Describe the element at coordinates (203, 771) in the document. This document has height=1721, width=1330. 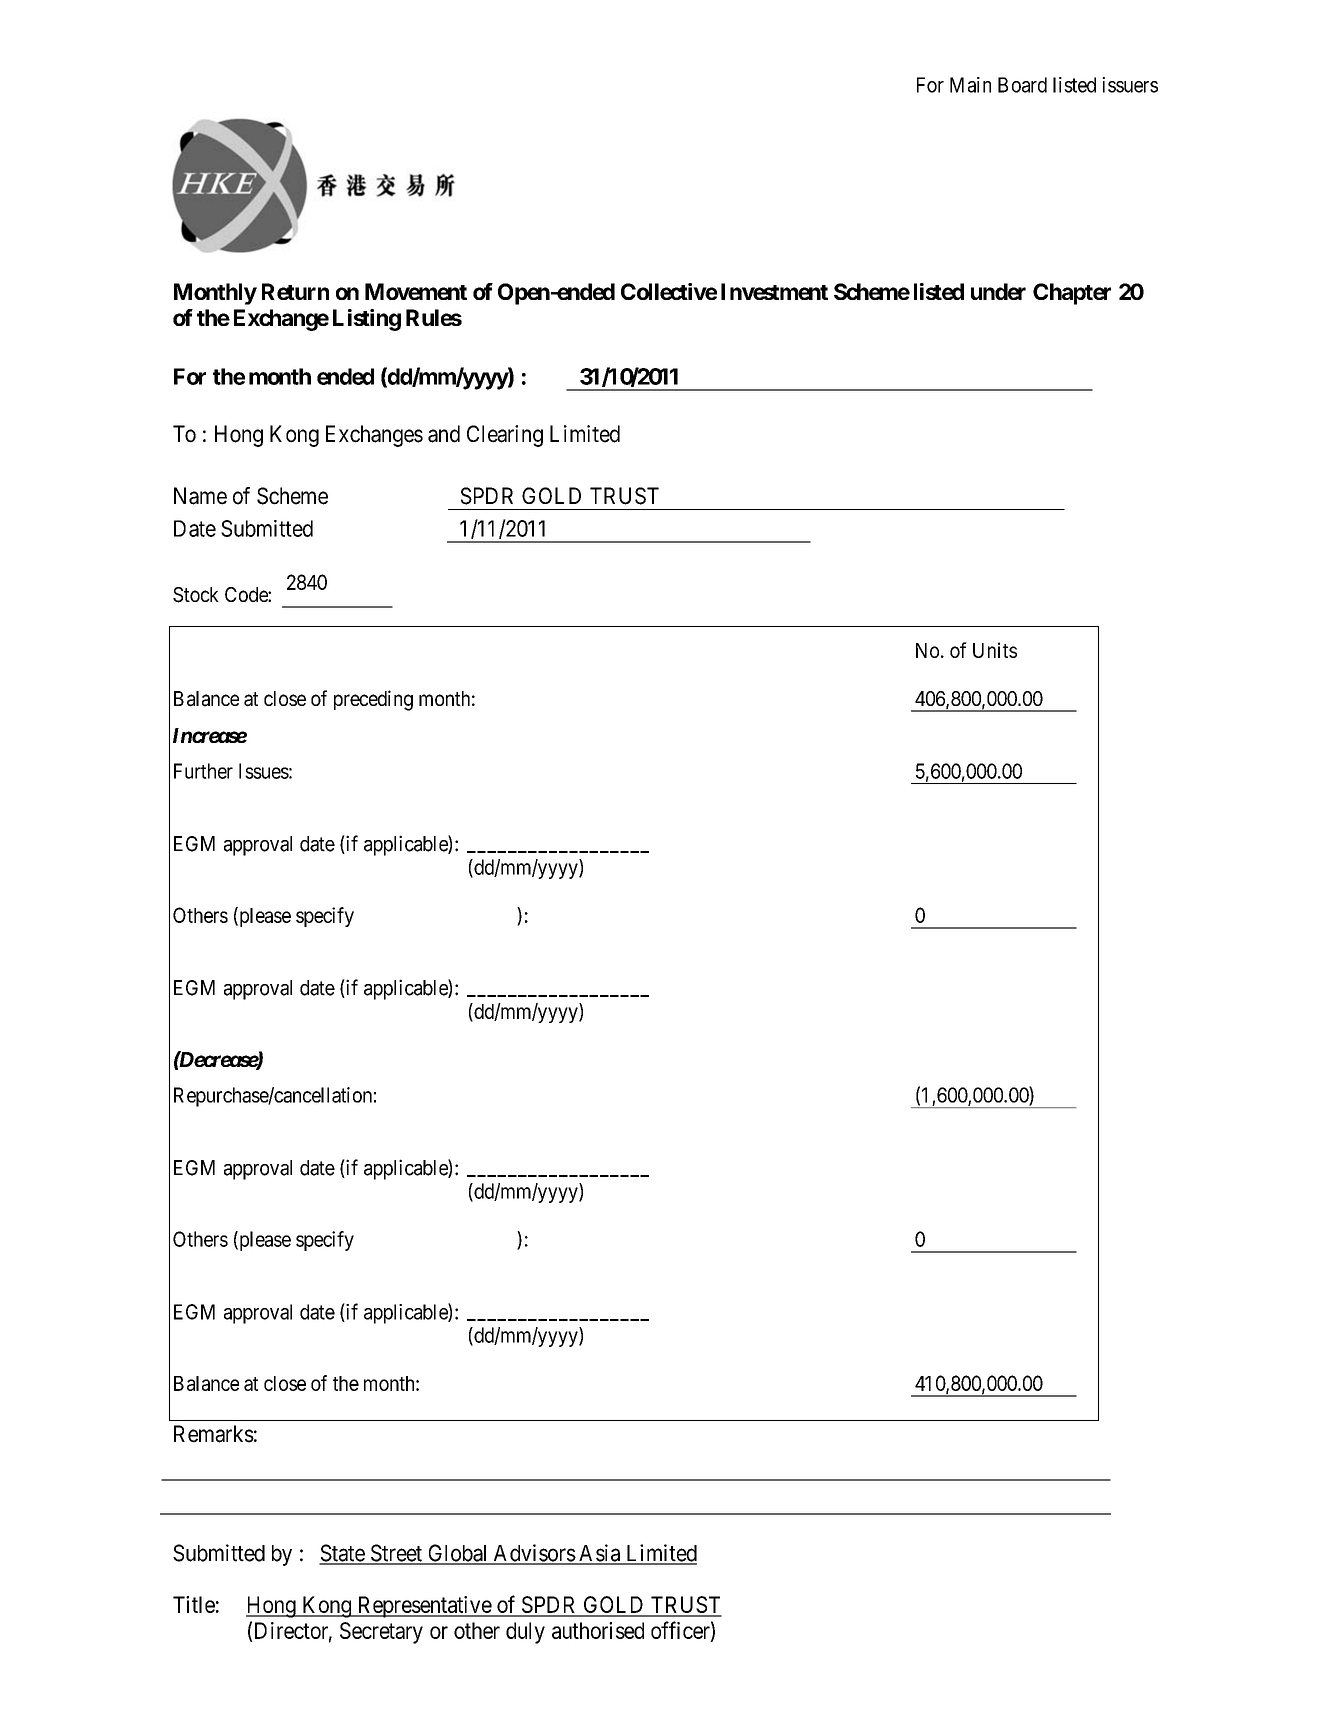
I see `Further` at that location.
